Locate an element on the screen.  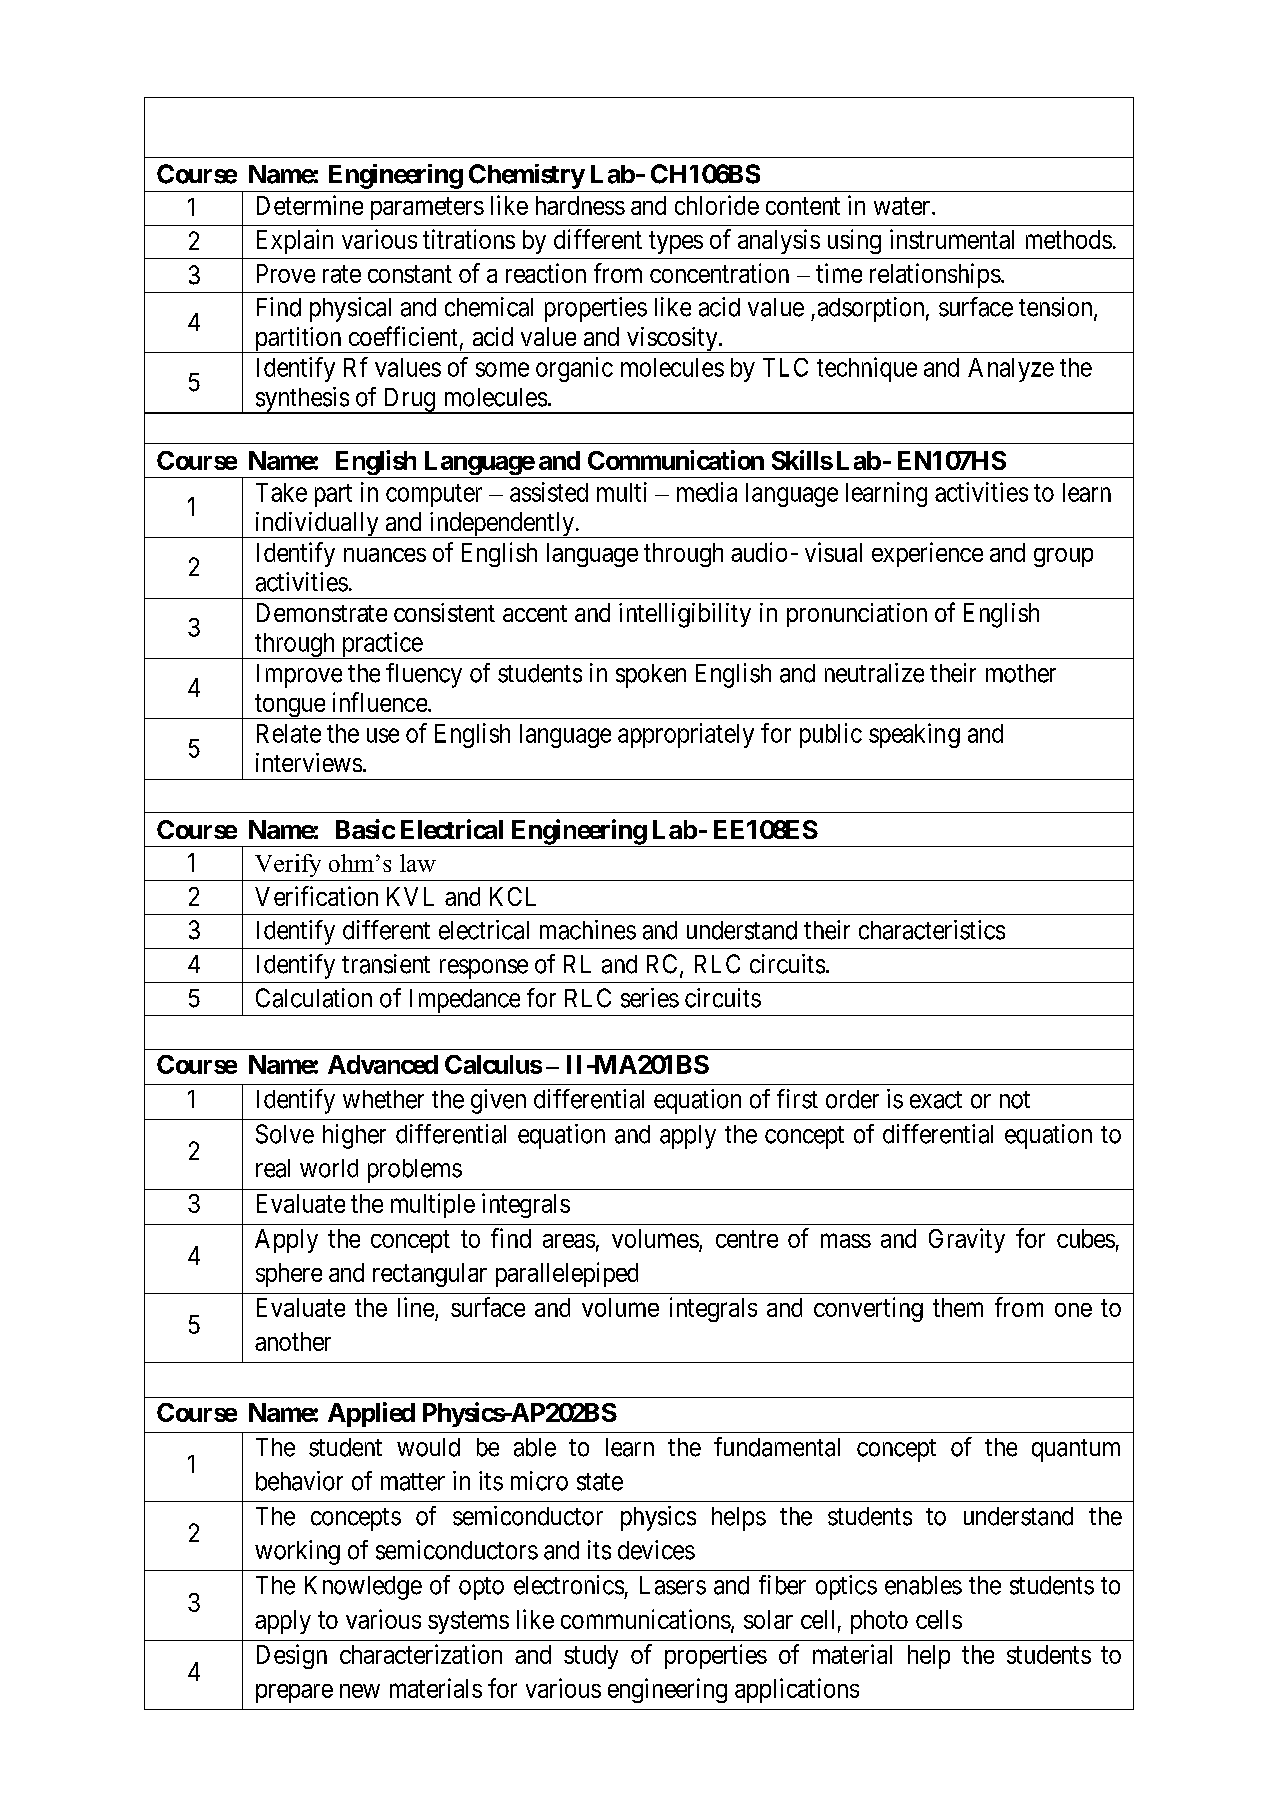
parameters is located at coordinates (427, 208).
